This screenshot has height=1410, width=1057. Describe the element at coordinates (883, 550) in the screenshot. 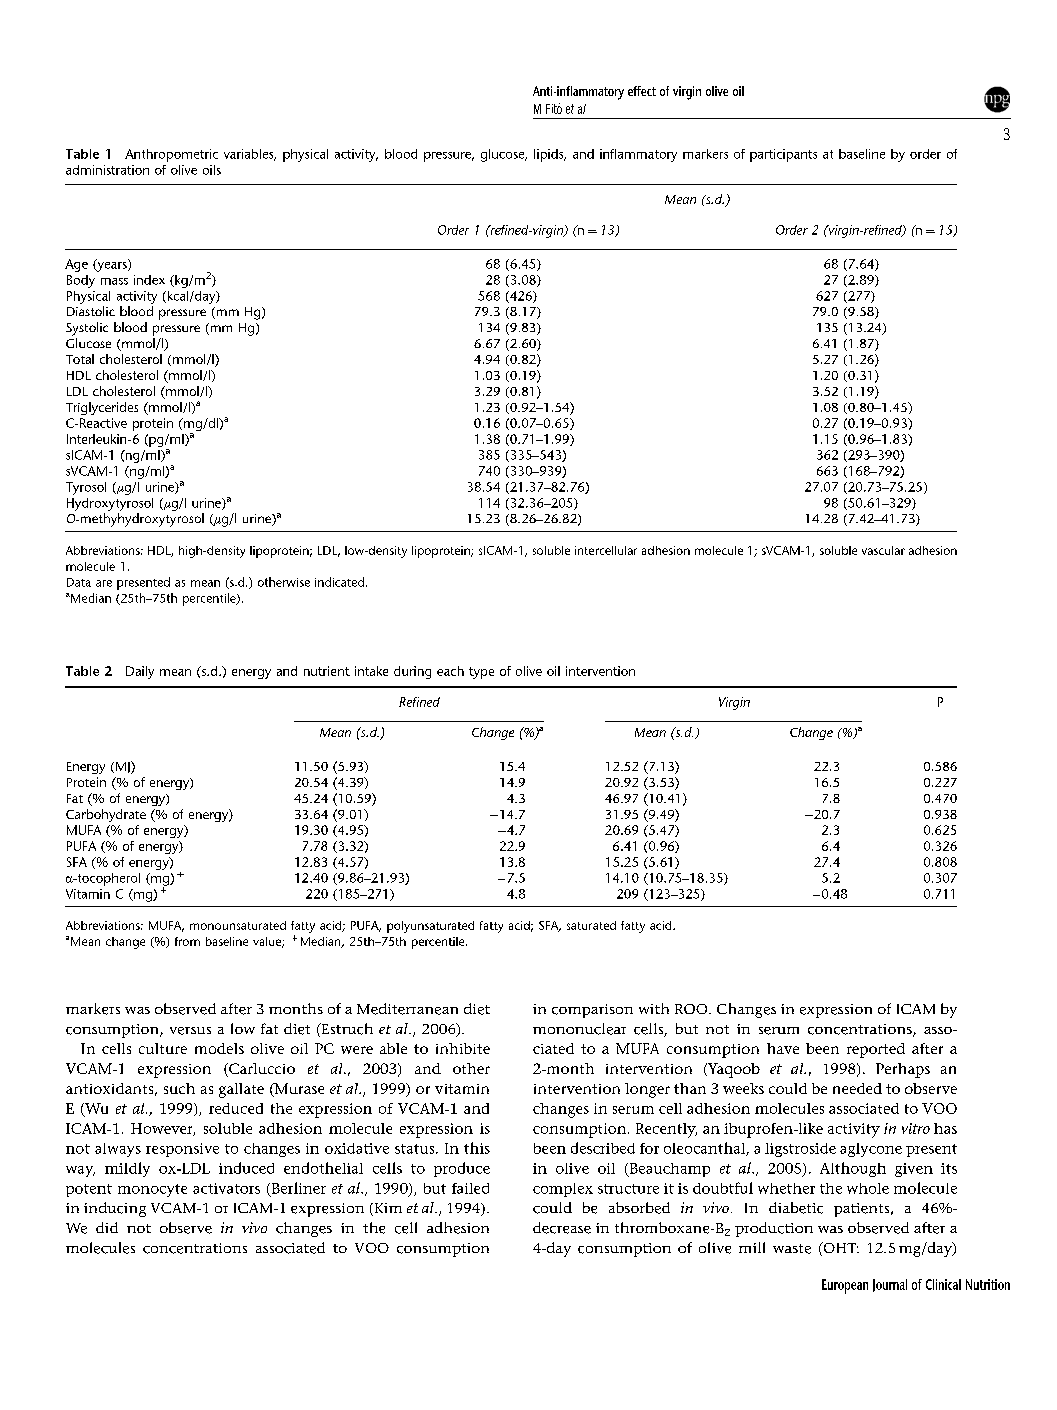

I see `vascular` at that location.
